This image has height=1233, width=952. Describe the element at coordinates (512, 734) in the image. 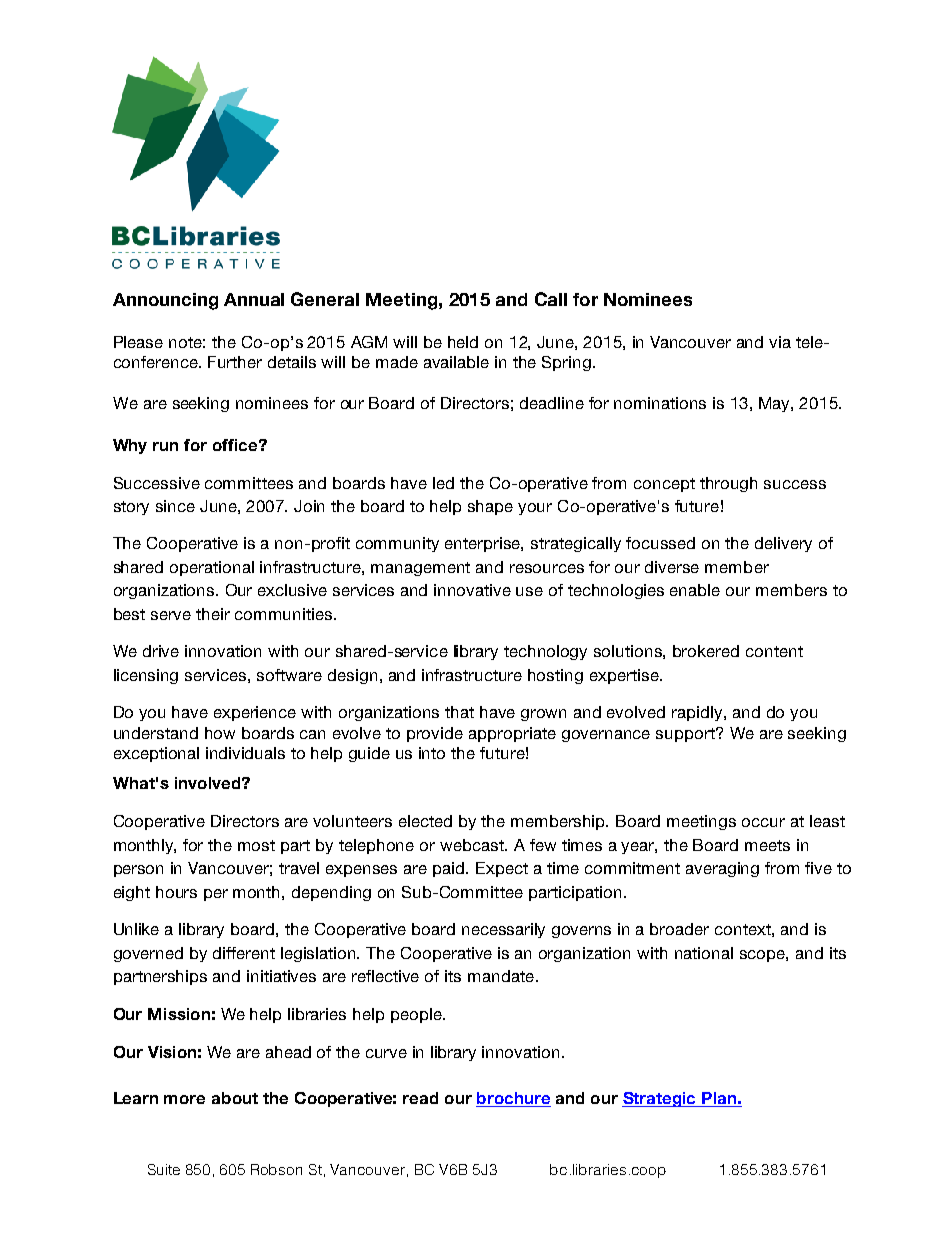

I see `appropriate` at that location.
